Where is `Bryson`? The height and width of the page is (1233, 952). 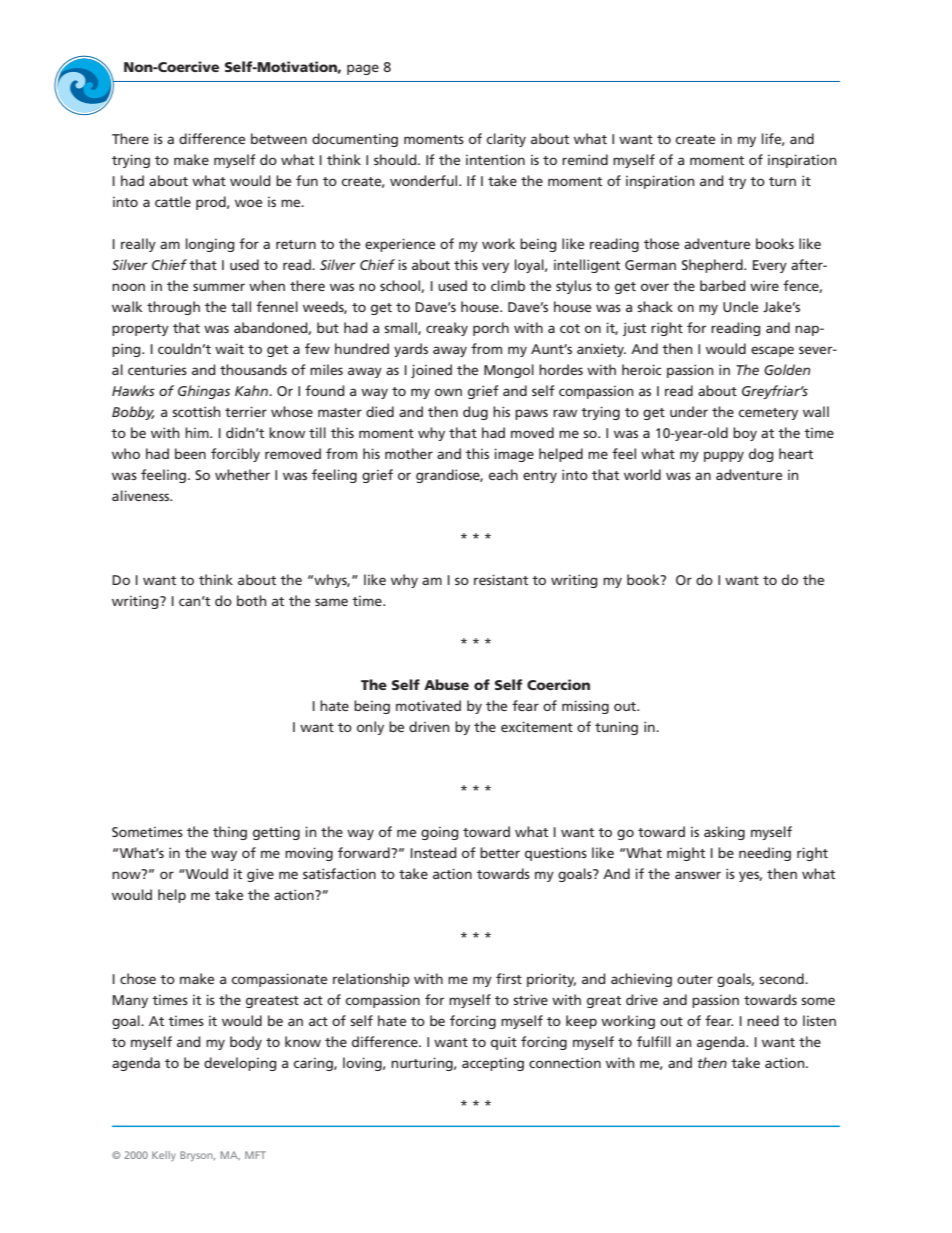
Bryson is located at coordinates (197, 1156).
